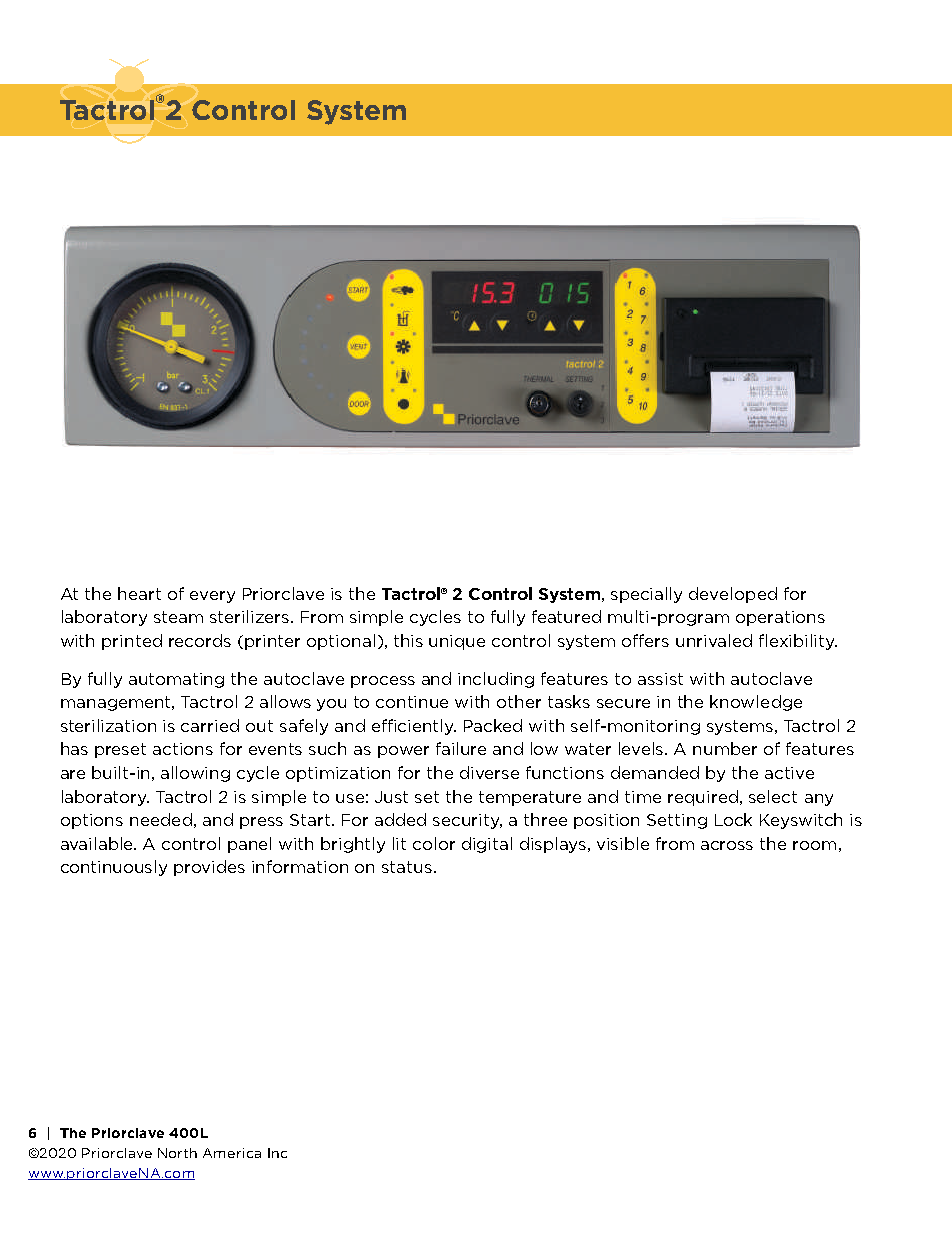 Image resolution: width=952 pixels, height=1233 pixels. What do you see at coordinates (232, 1153) in the document?
I see `America` at bounding box center [232, 1153].
